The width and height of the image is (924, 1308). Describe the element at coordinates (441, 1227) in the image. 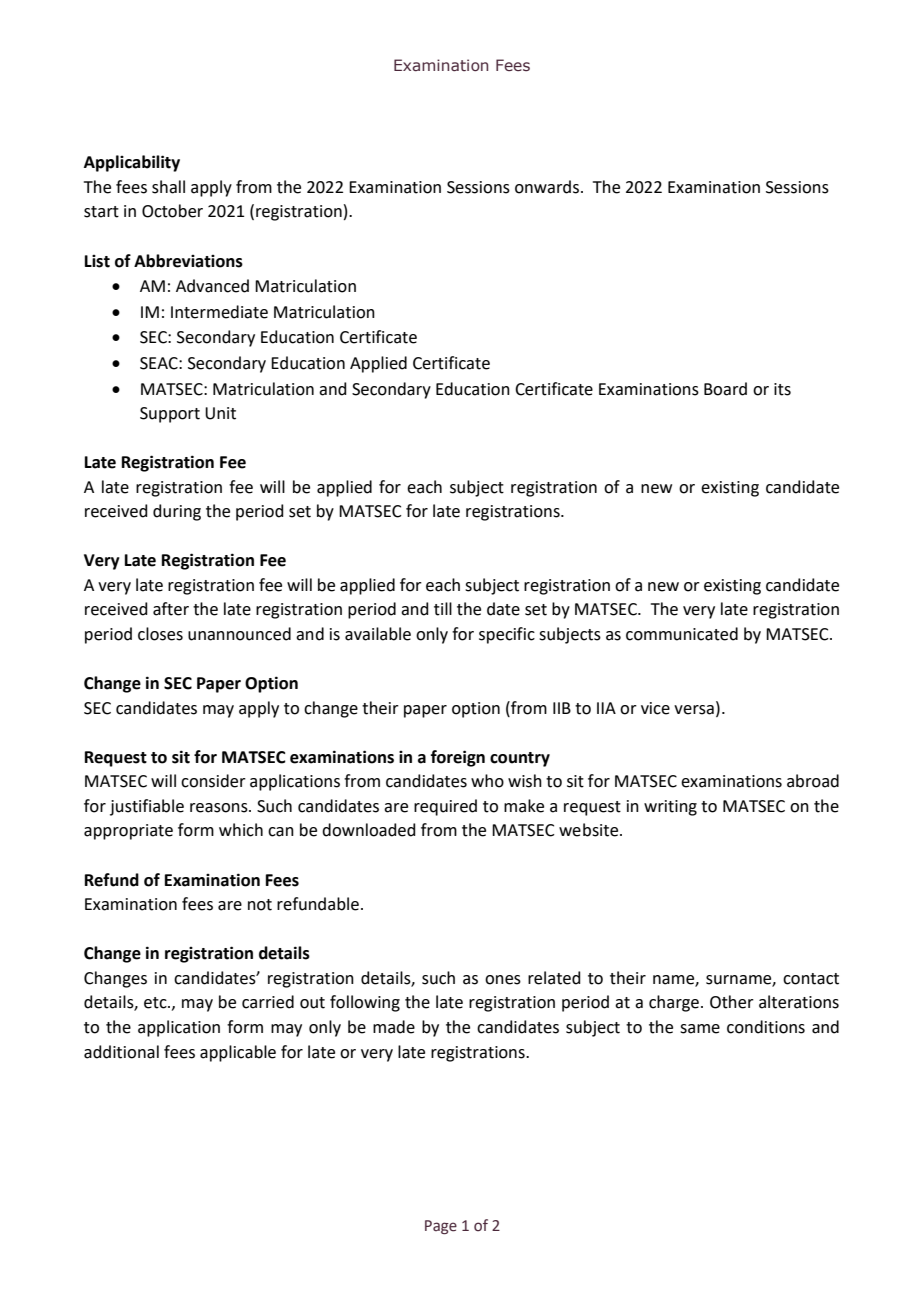

I see `Page` at that location.
